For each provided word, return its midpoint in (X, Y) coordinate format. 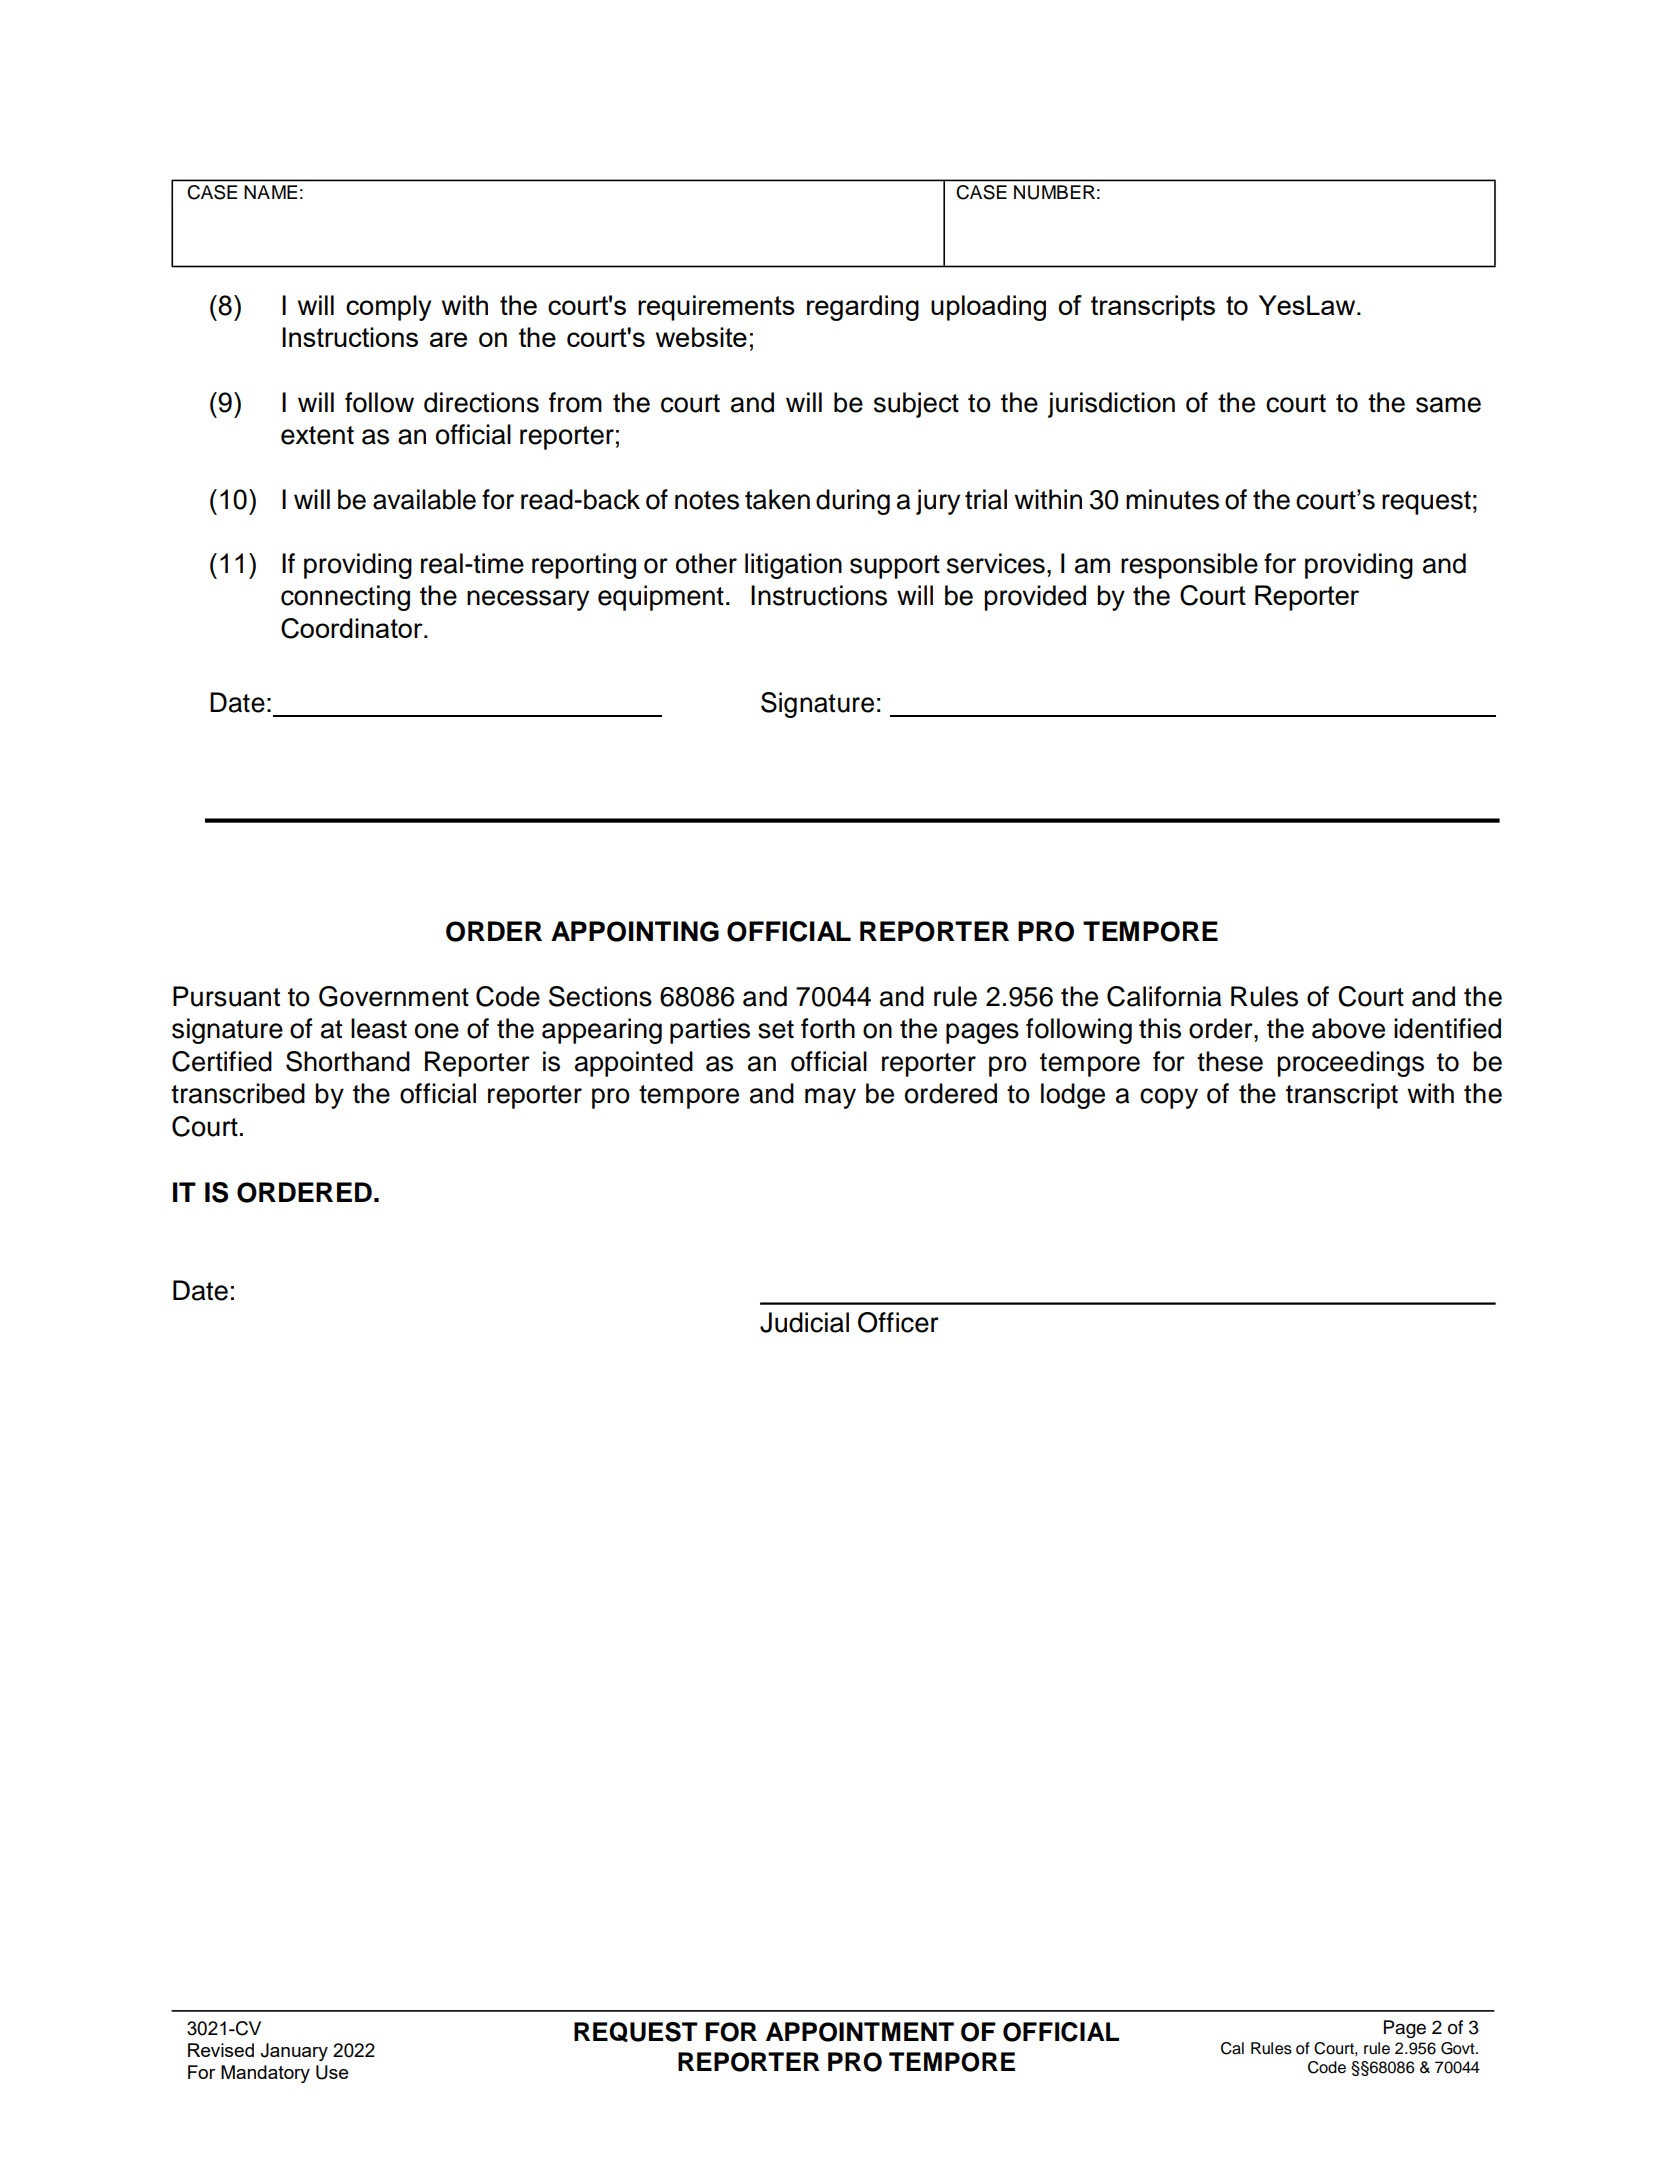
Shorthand (348, 1061)
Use (332, 2072)
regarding (863, 308)
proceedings (1350, 1064)
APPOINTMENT (860, 2032)
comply (388, 308)
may (830, 1098)
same (1448, 405)
